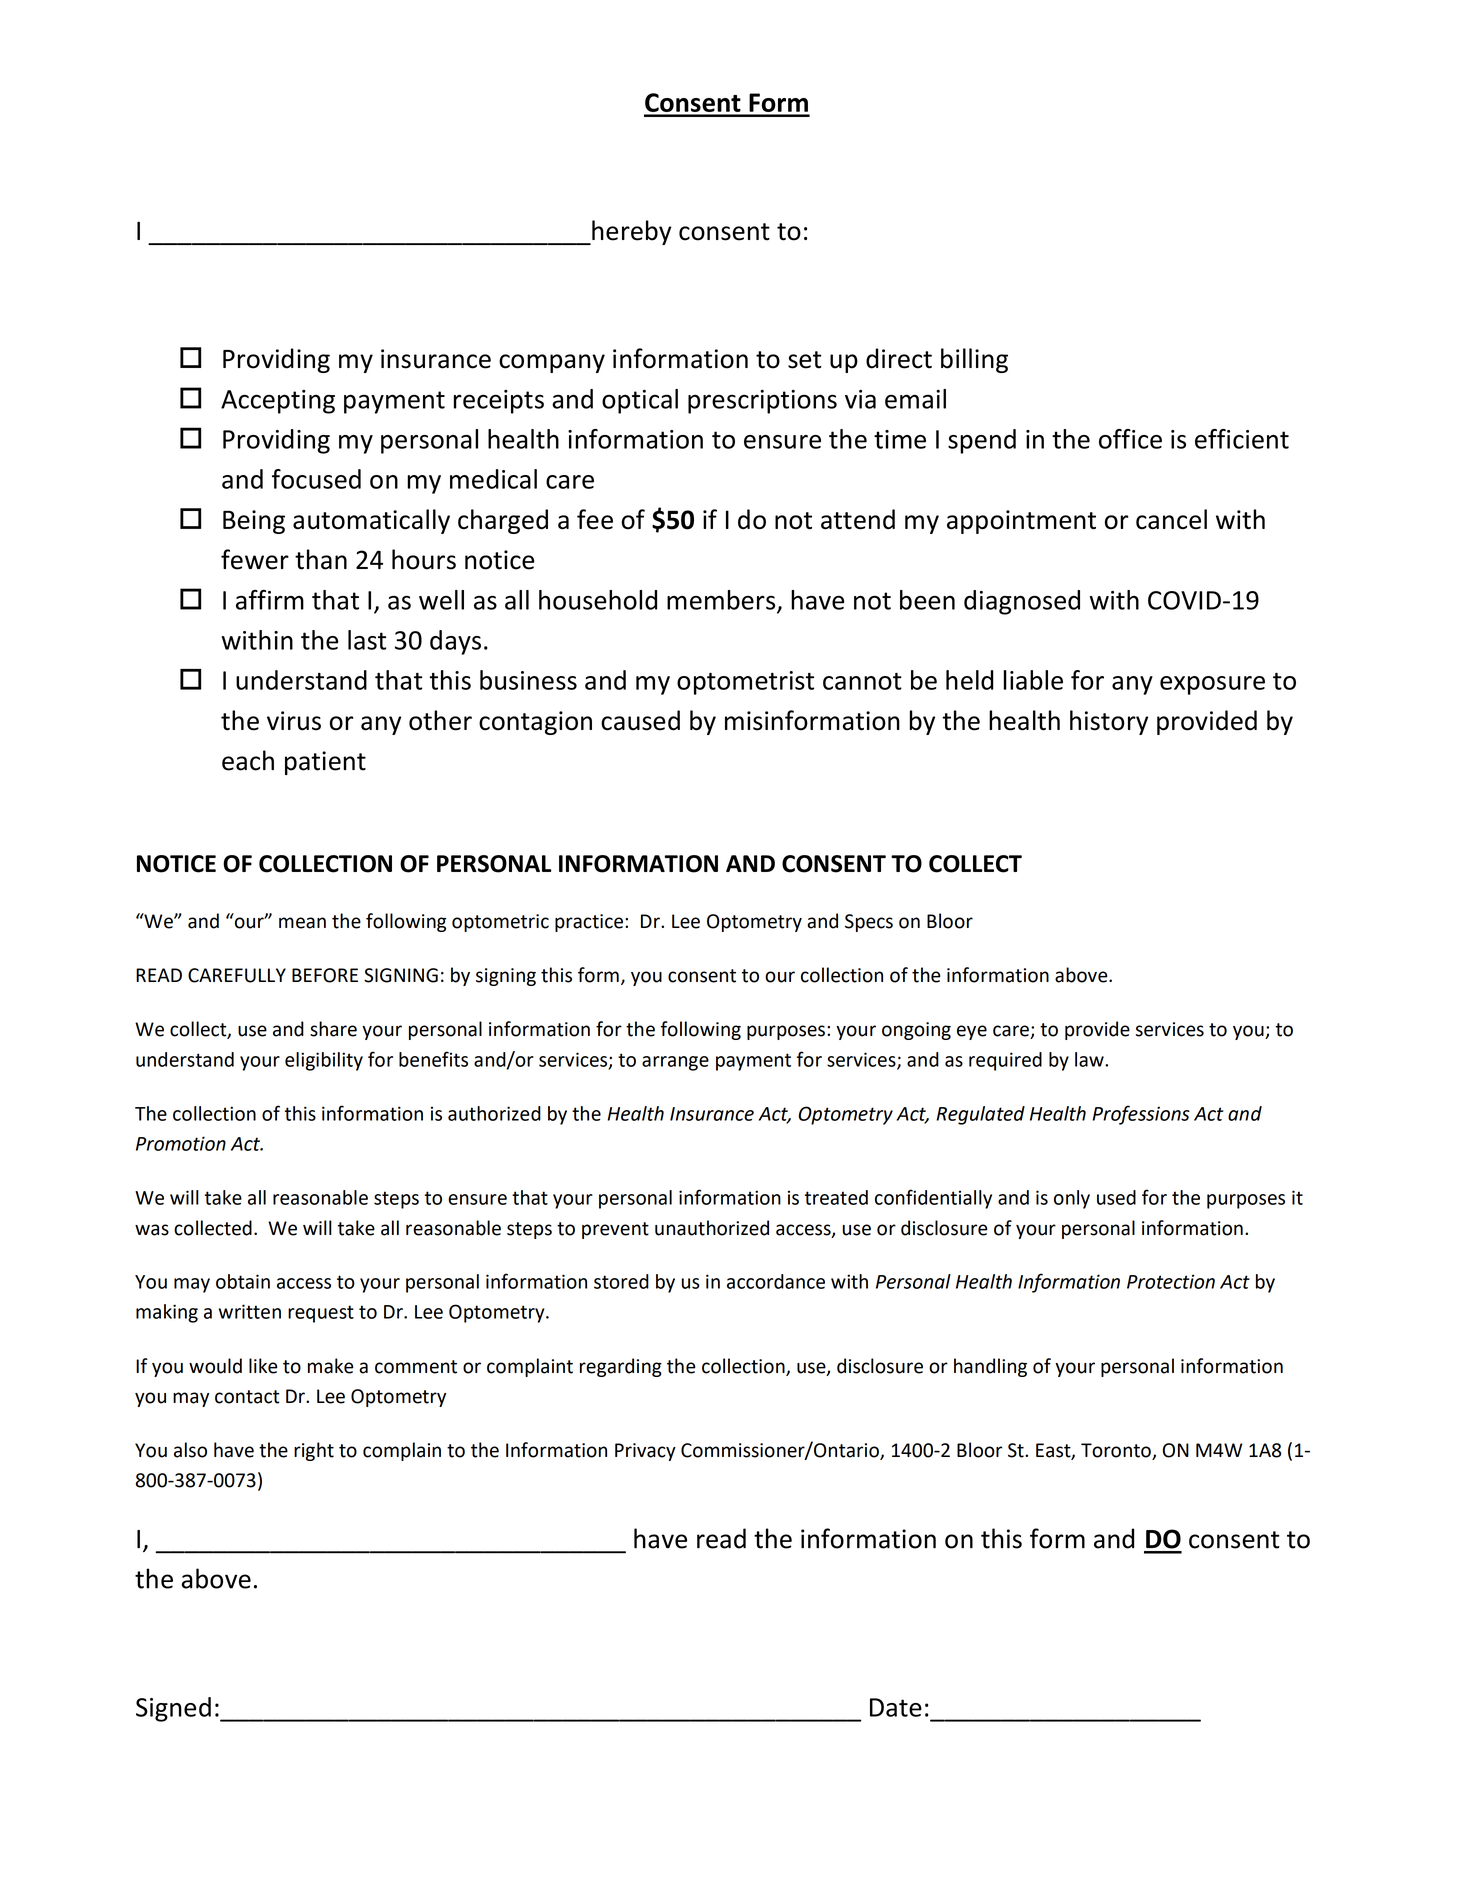  Describe the element at coordinates (302, 923) in the document. I see `mean` at that location.
